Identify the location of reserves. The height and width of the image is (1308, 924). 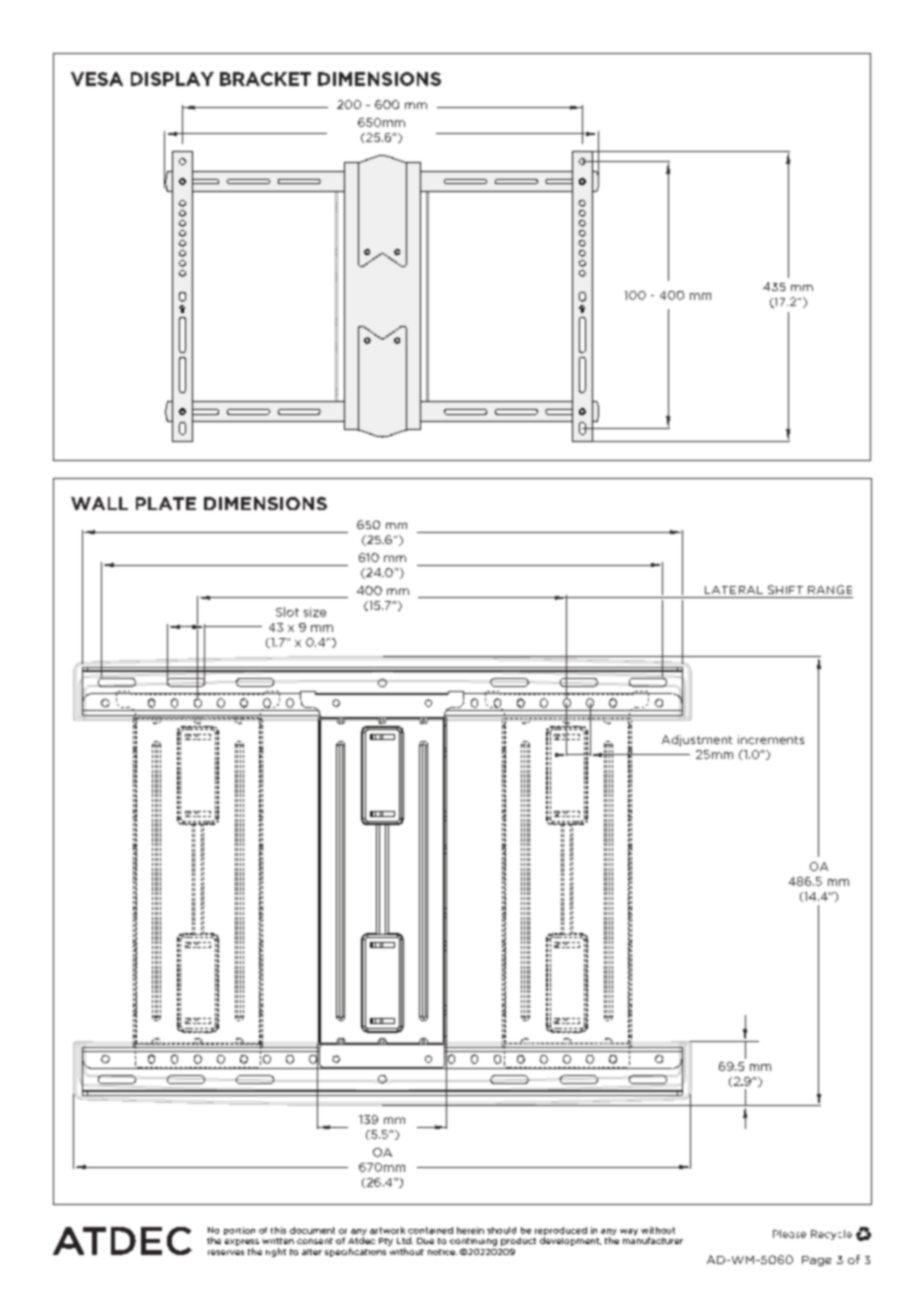
(226, 1252).
